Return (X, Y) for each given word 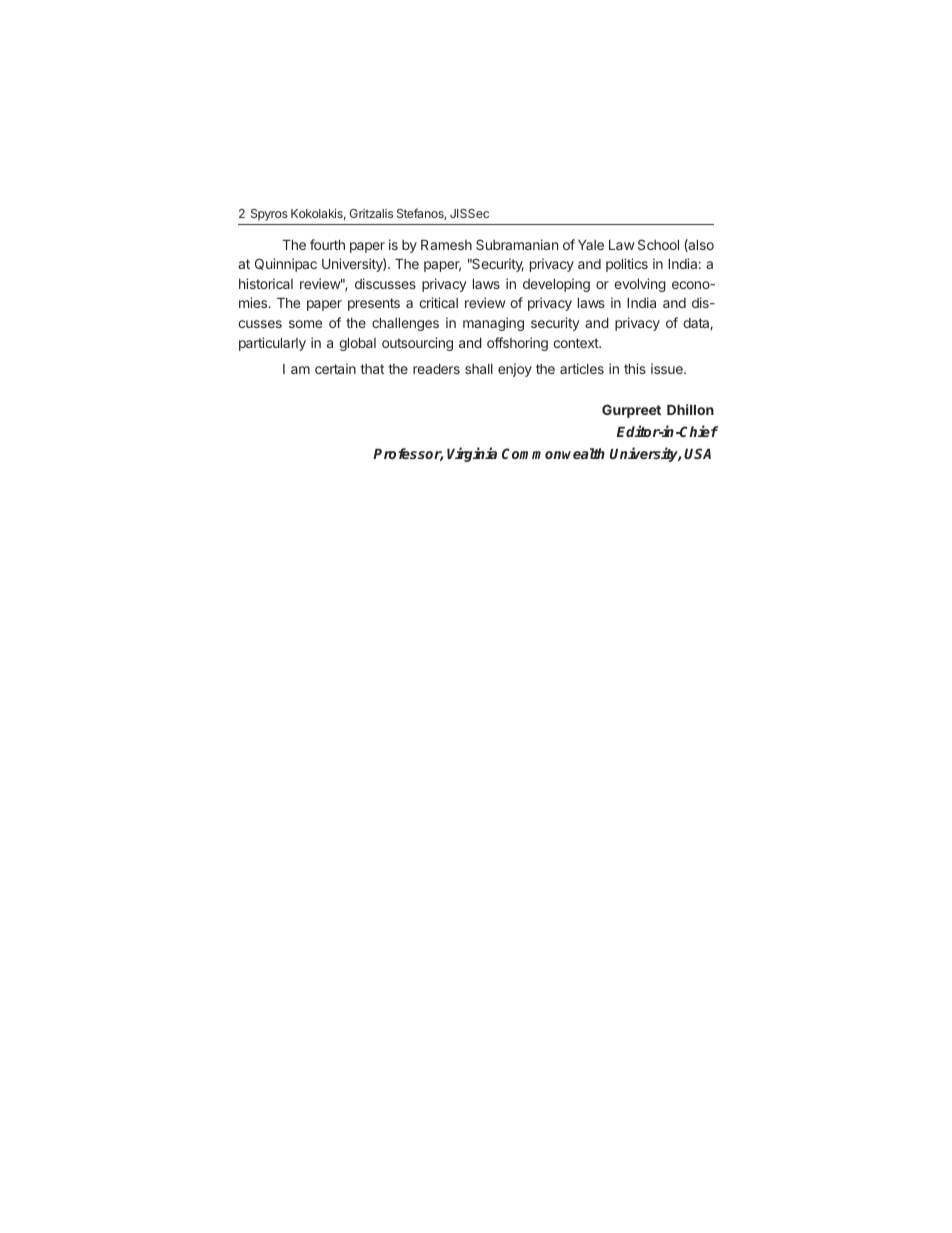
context (576, 343)
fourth (327, 244)
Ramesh (446, 245)
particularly (272, 344)
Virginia (472, 454)
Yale (591, 245)
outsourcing (417, 344)
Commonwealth (553, 453)
